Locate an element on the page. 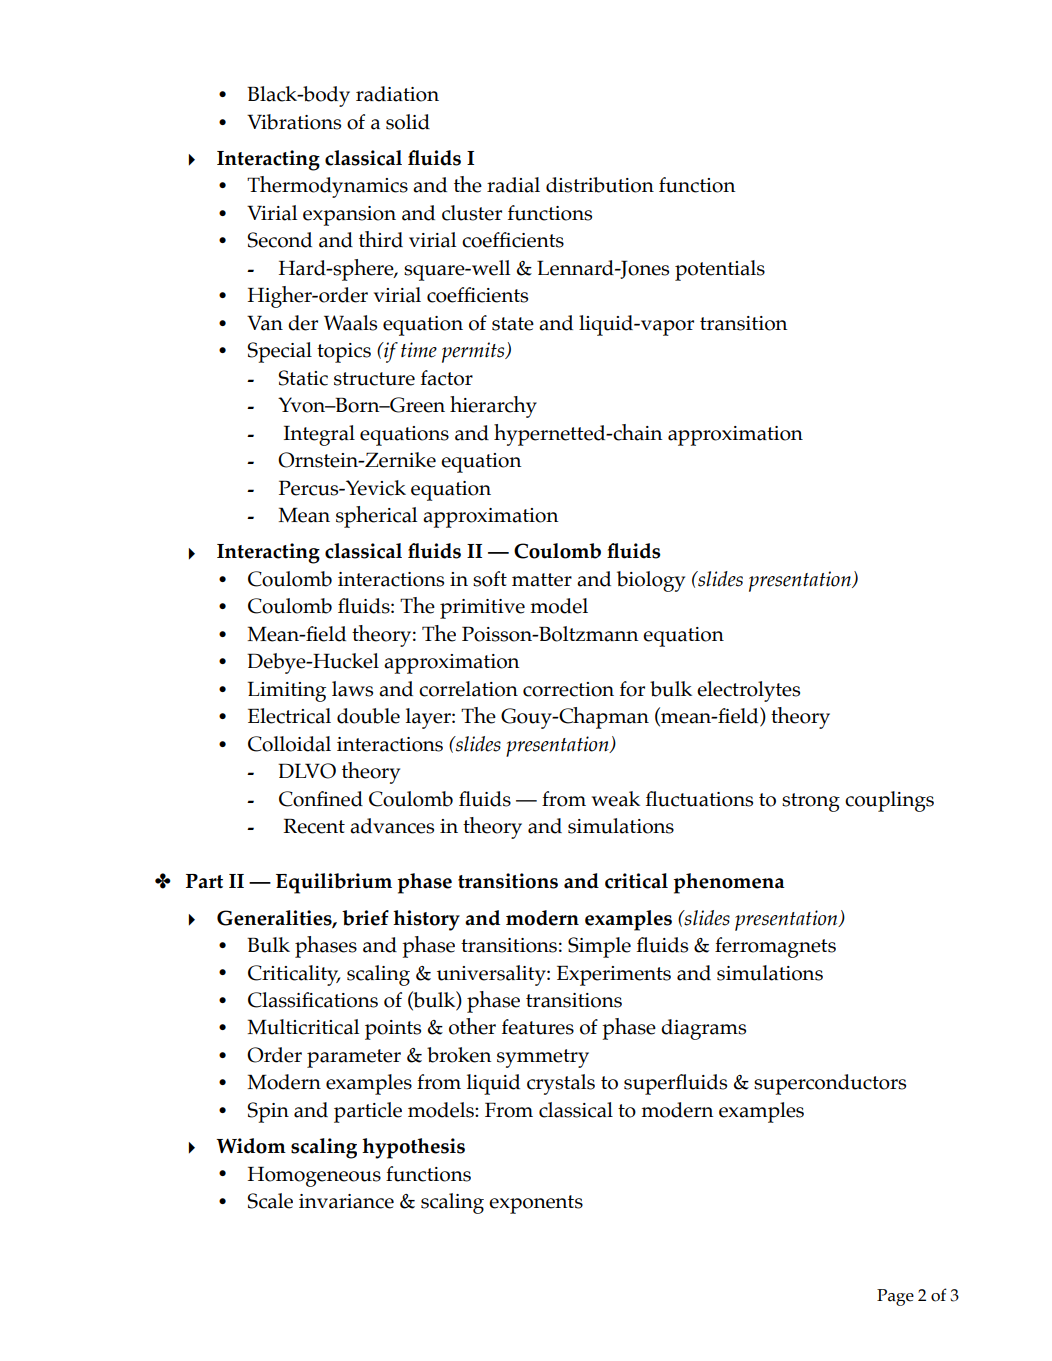  invariance is located at coordinates (346, 1201).
